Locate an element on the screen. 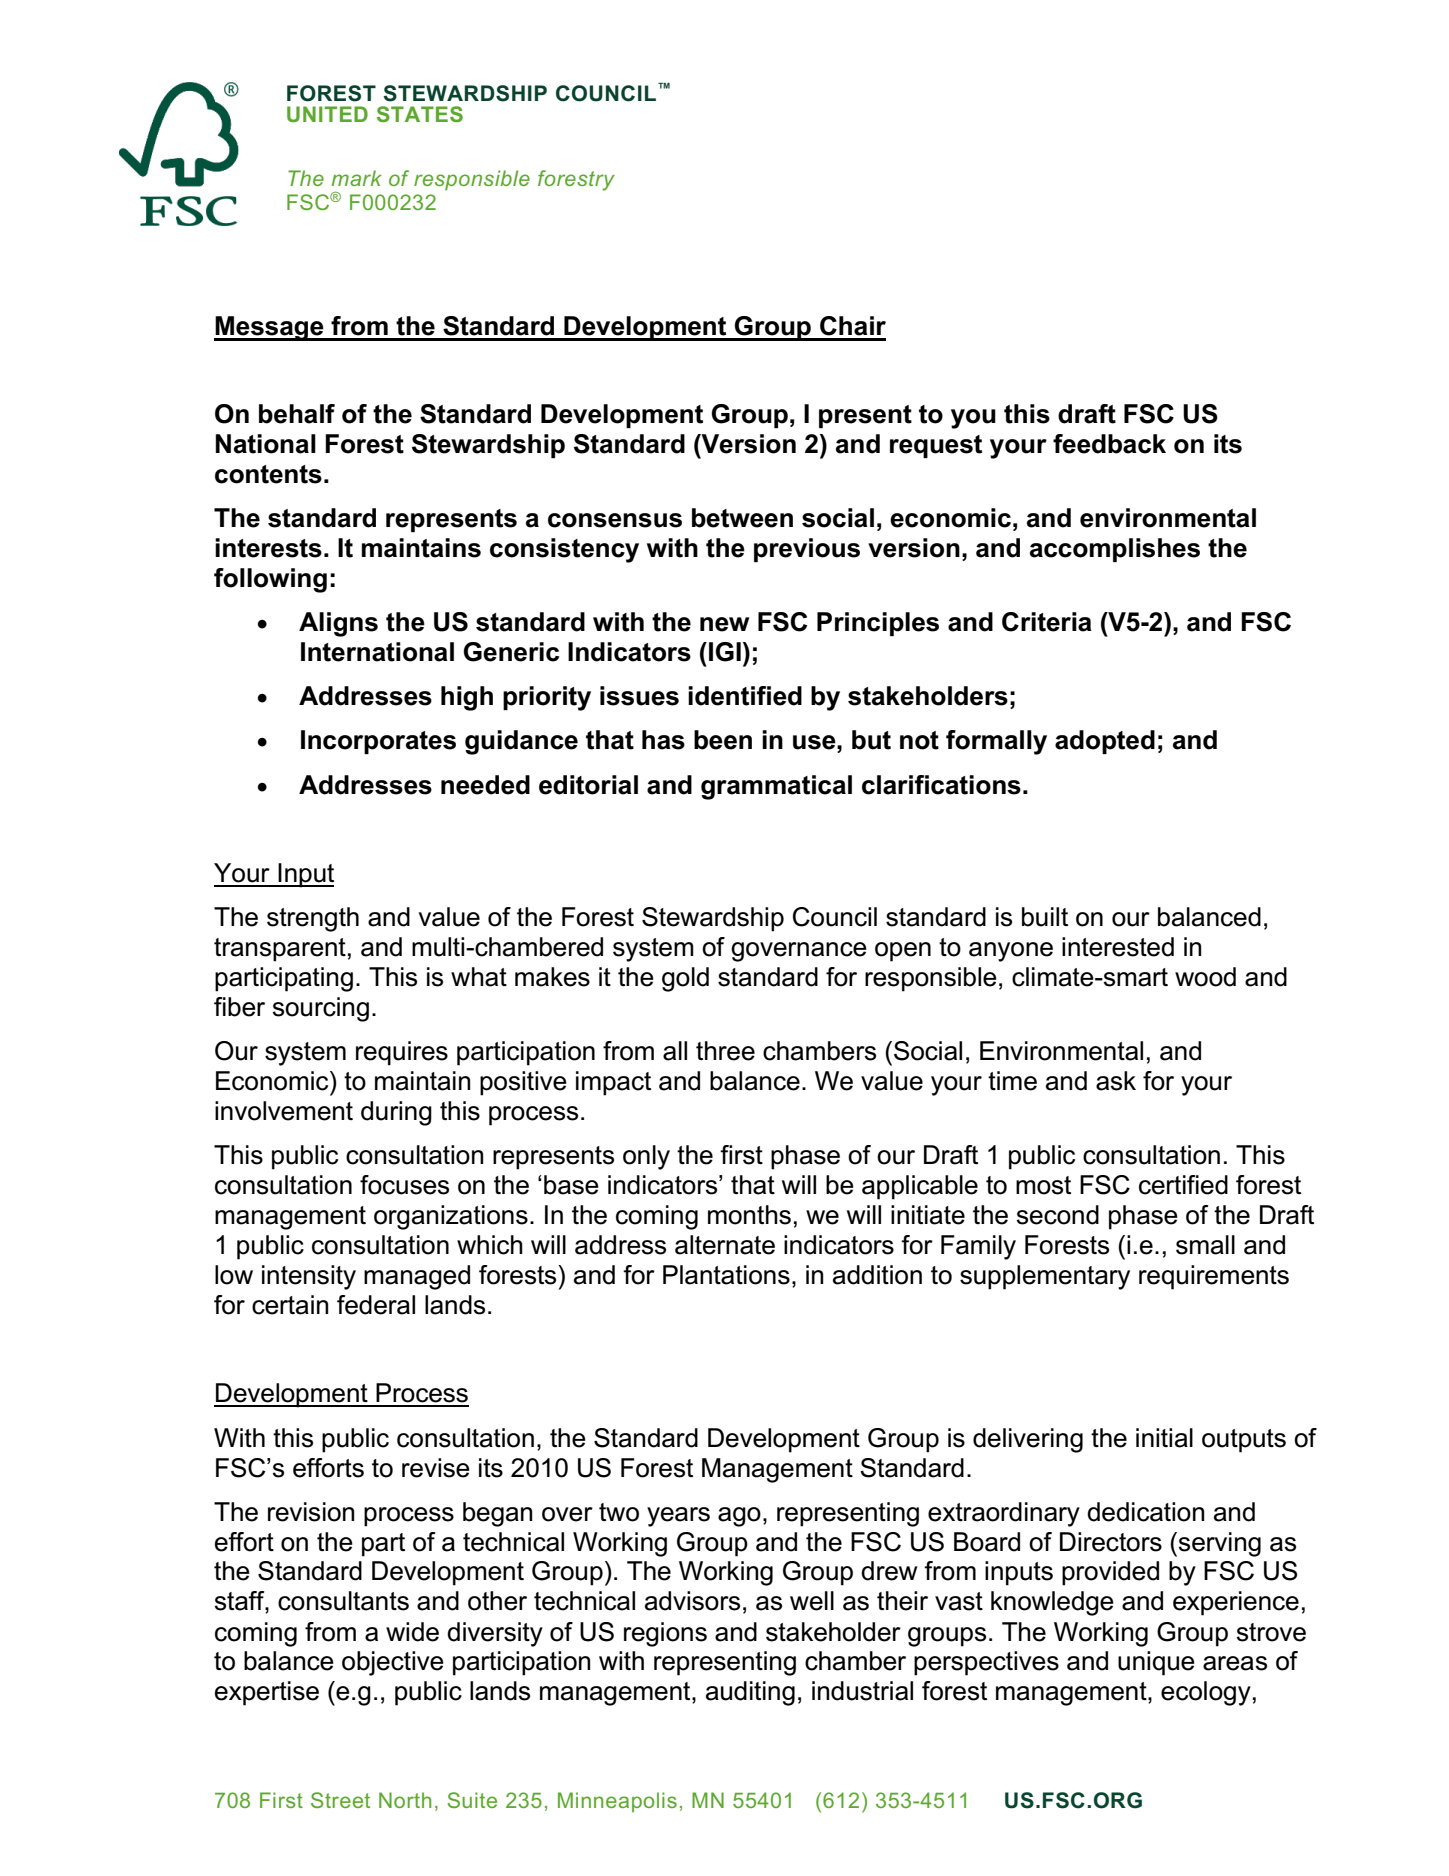  accomplishes is located at coordinates (1115, 550).
